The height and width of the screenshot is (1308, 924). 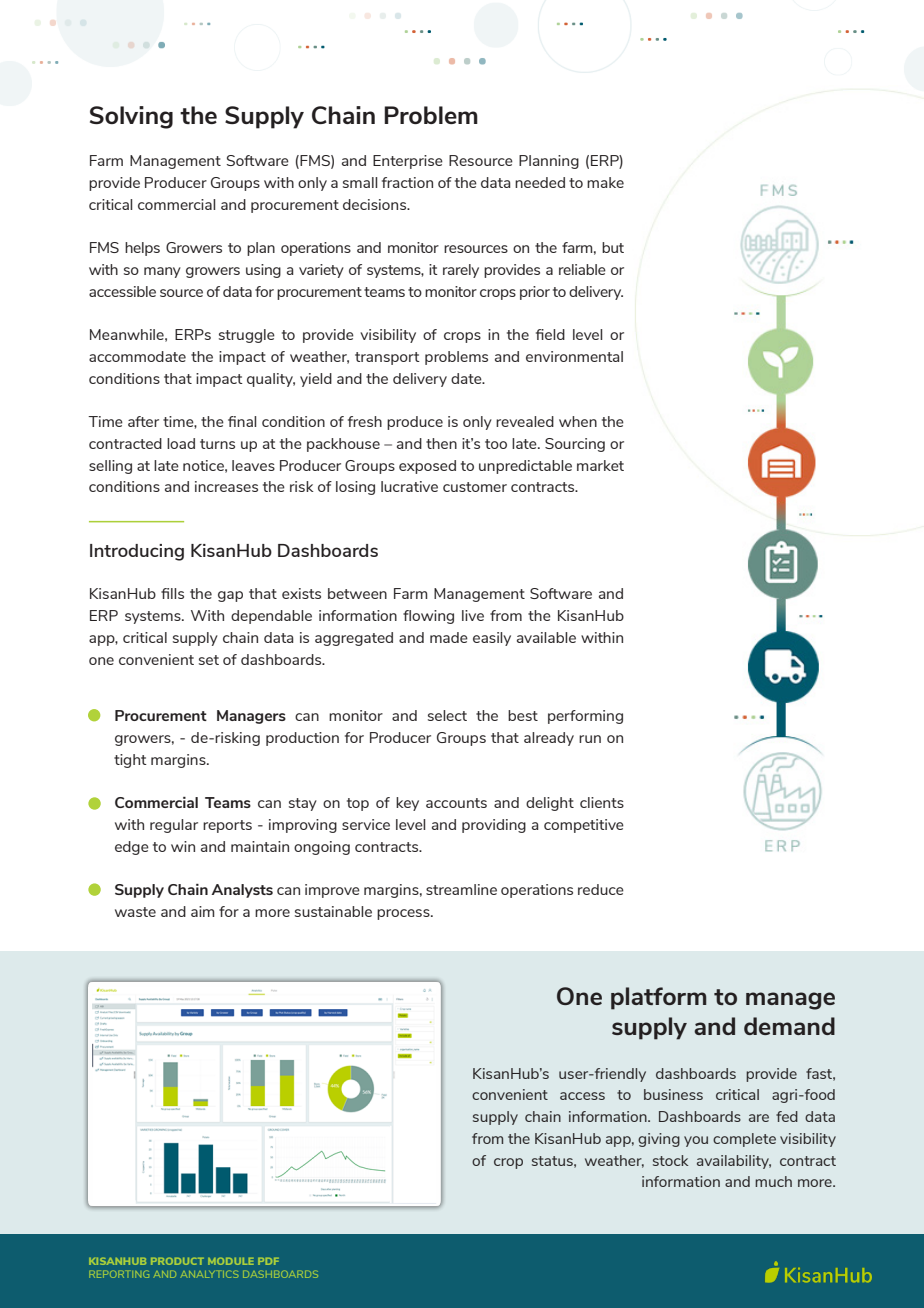 What do you see at coordinates (585, 717) in the screenshot?
I see `performing` at bounding box center [585, 717].
